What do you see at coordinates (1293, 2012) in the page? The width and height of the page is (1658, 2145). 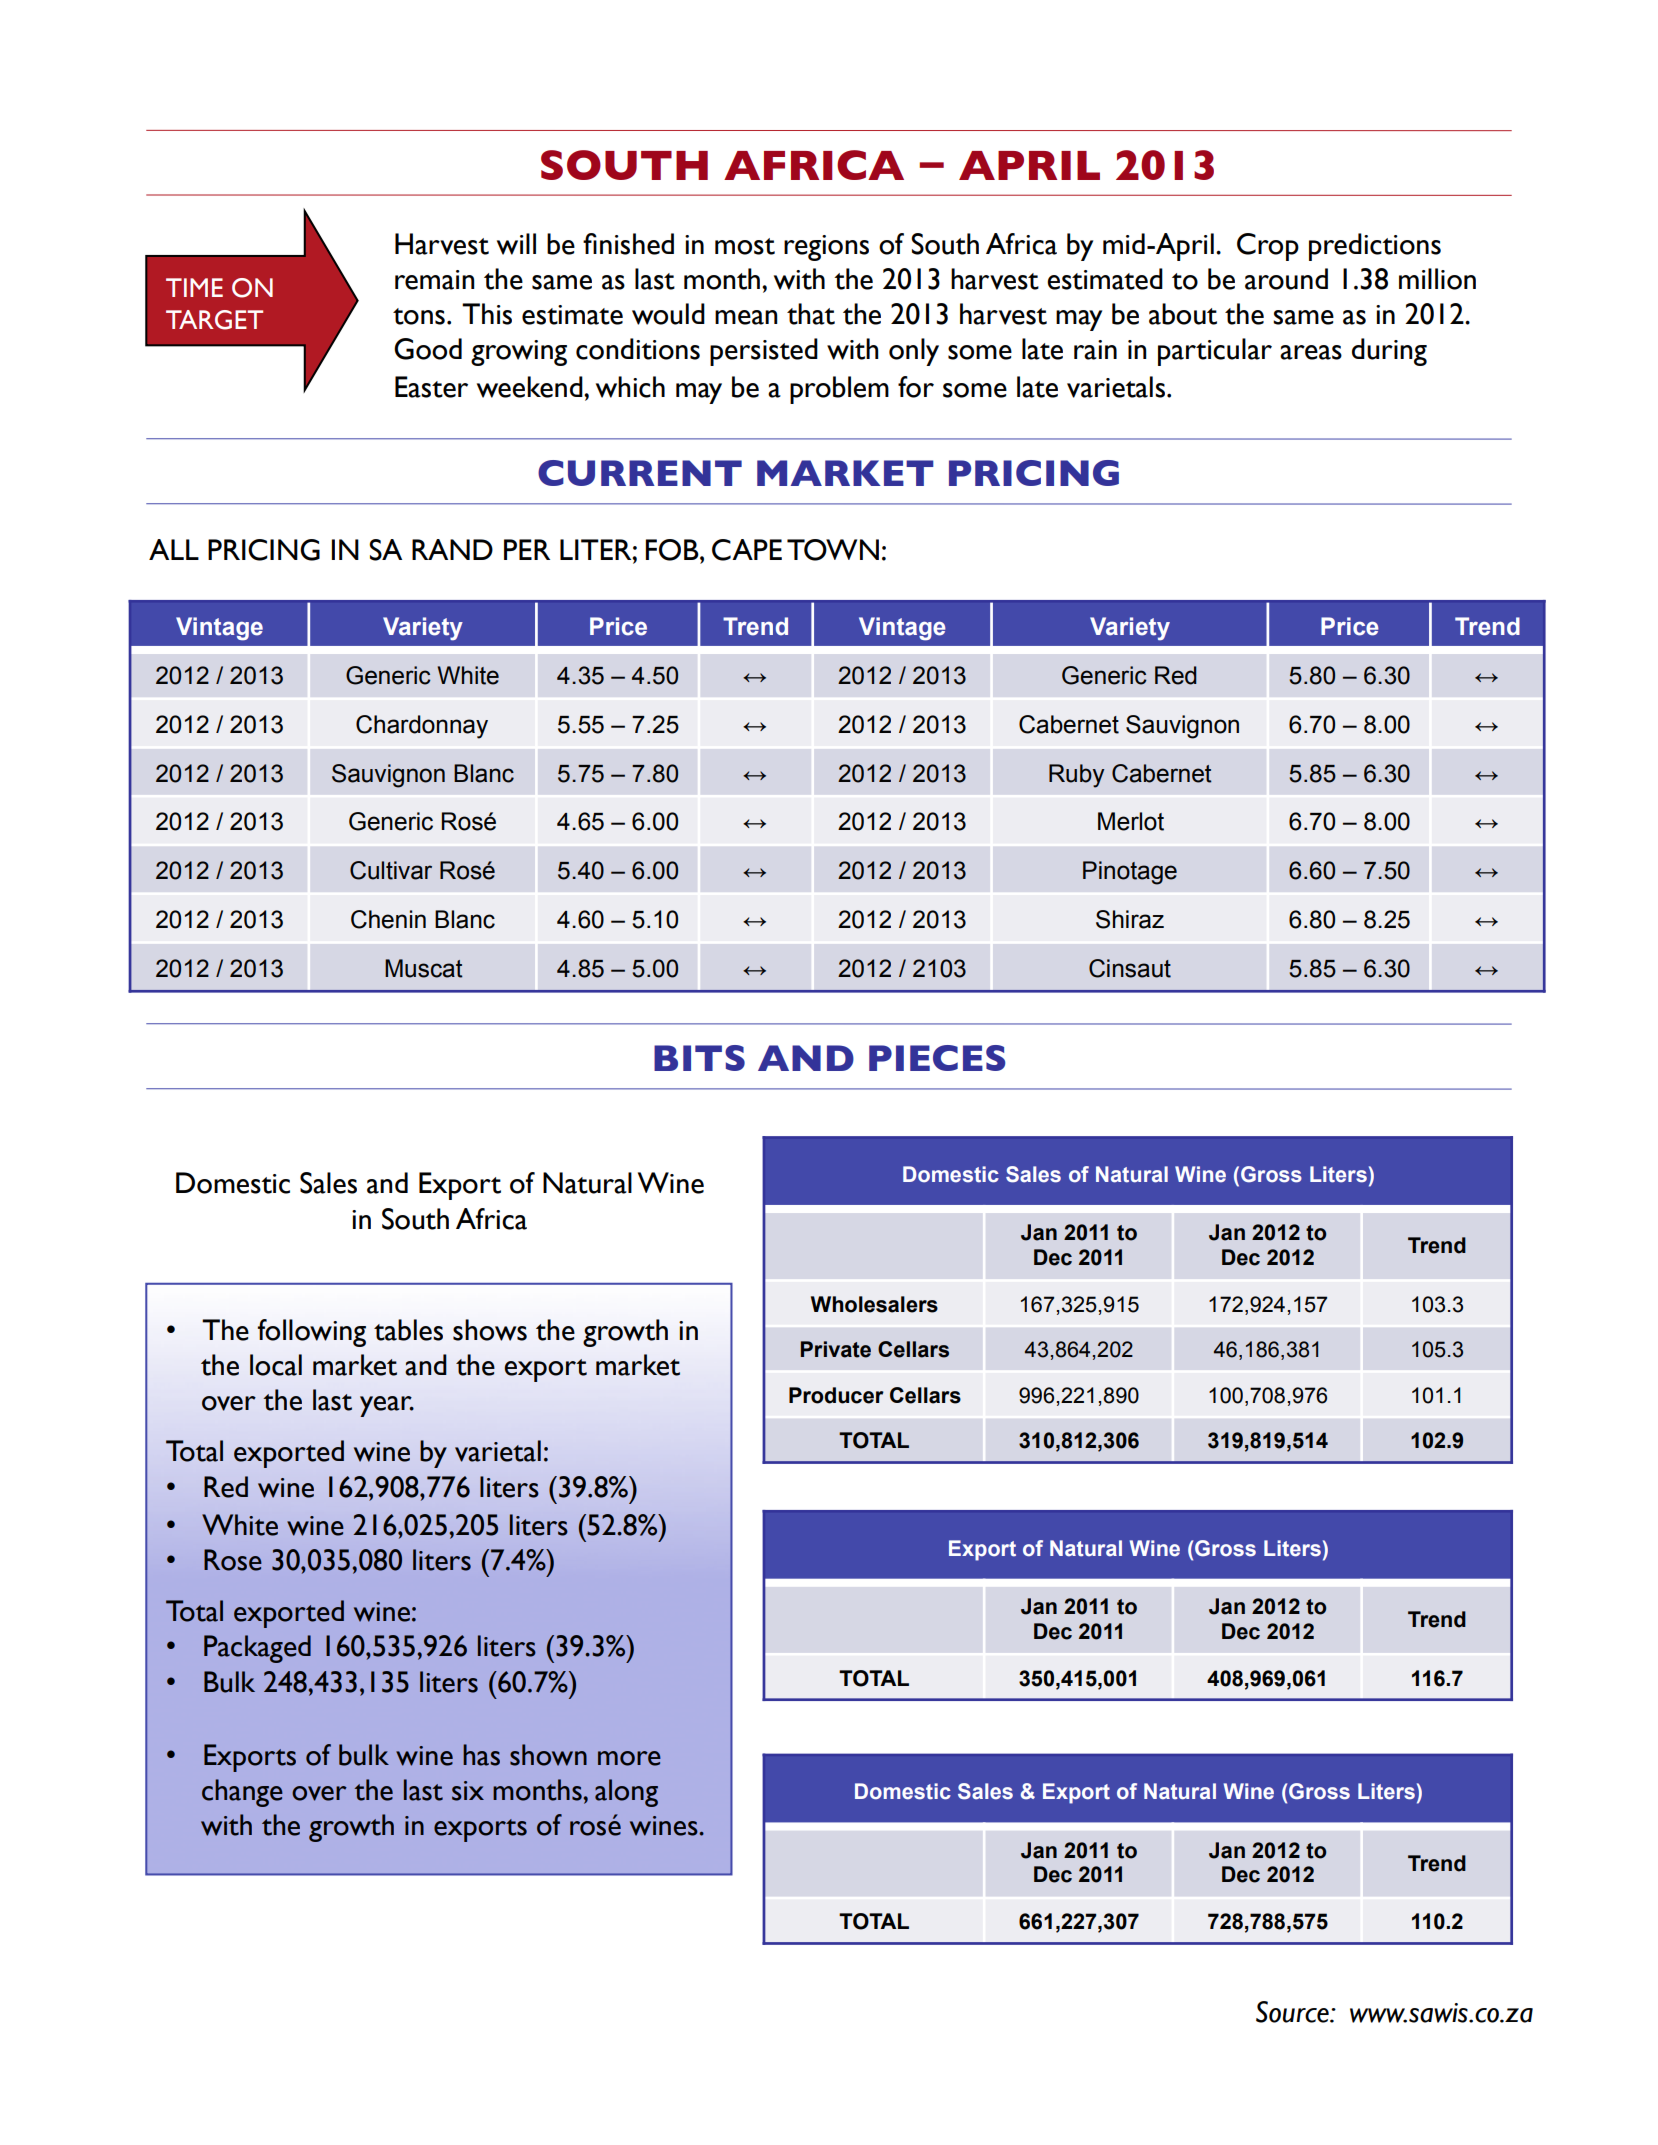 I see `Source` at bounding box center [1293, 2012].
